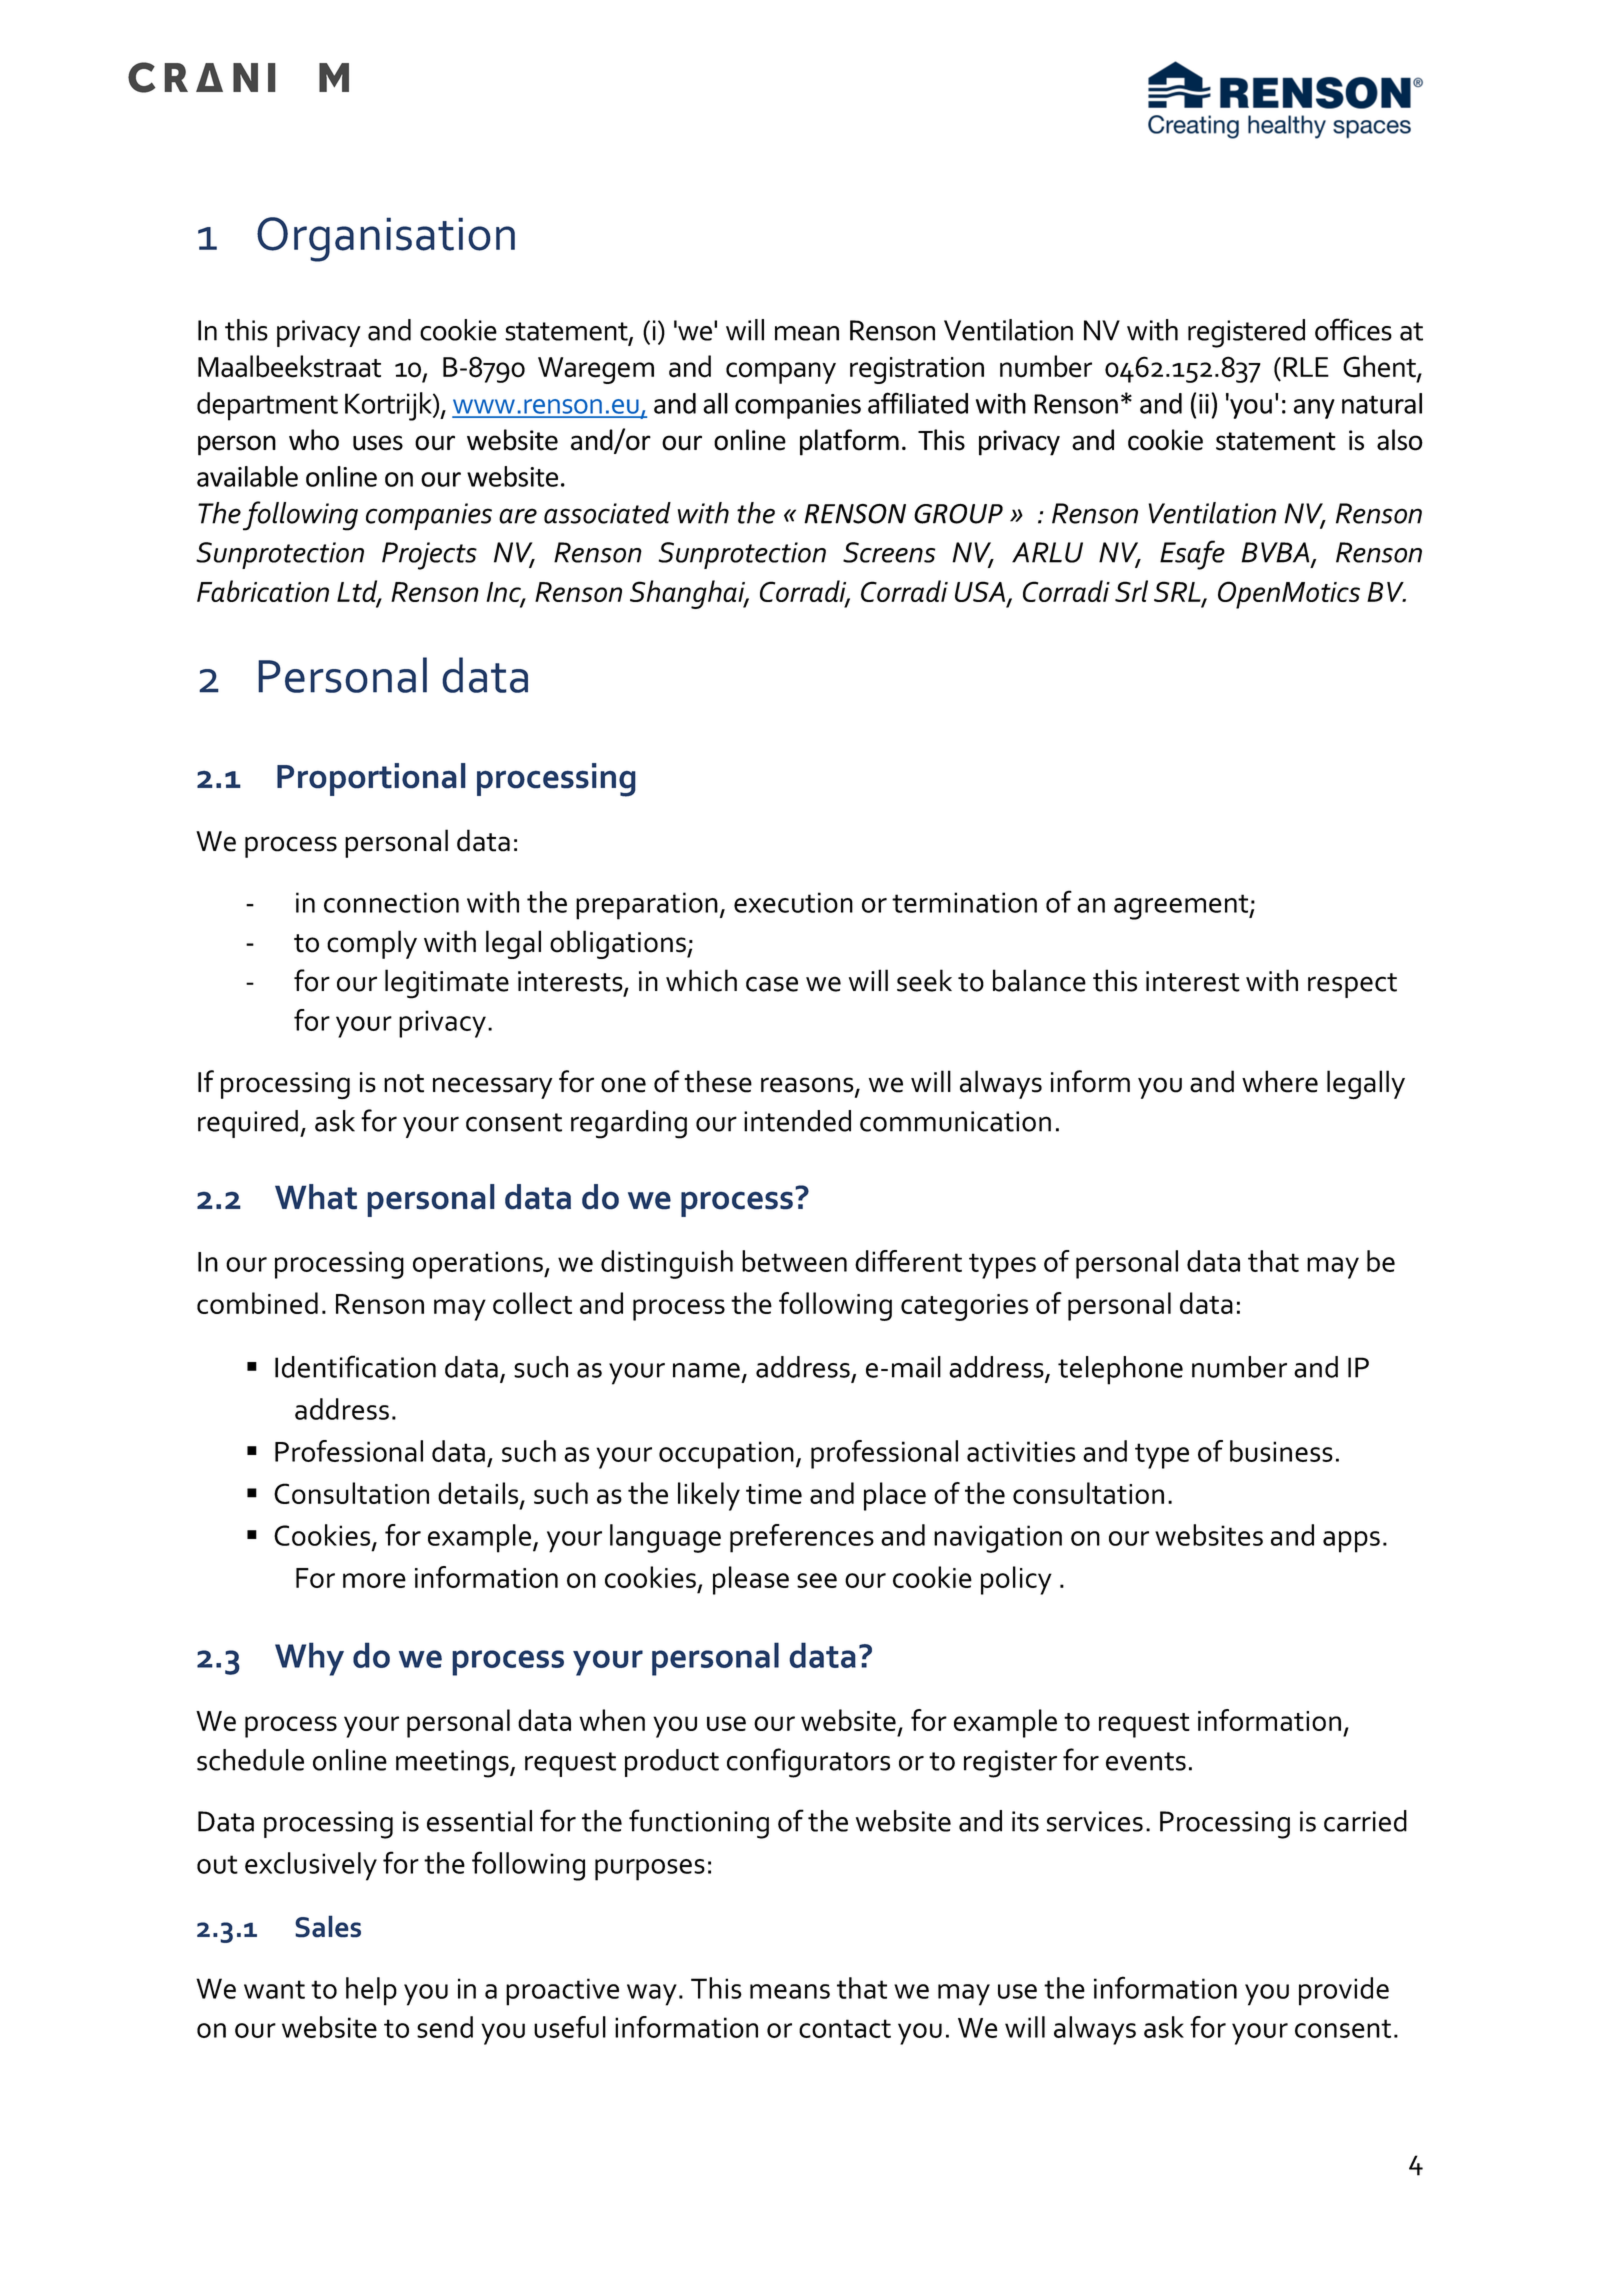  What do you see at coordinates (1351, 1542) in the page?
I see `apps` at bounding box center [1351, 1542].
